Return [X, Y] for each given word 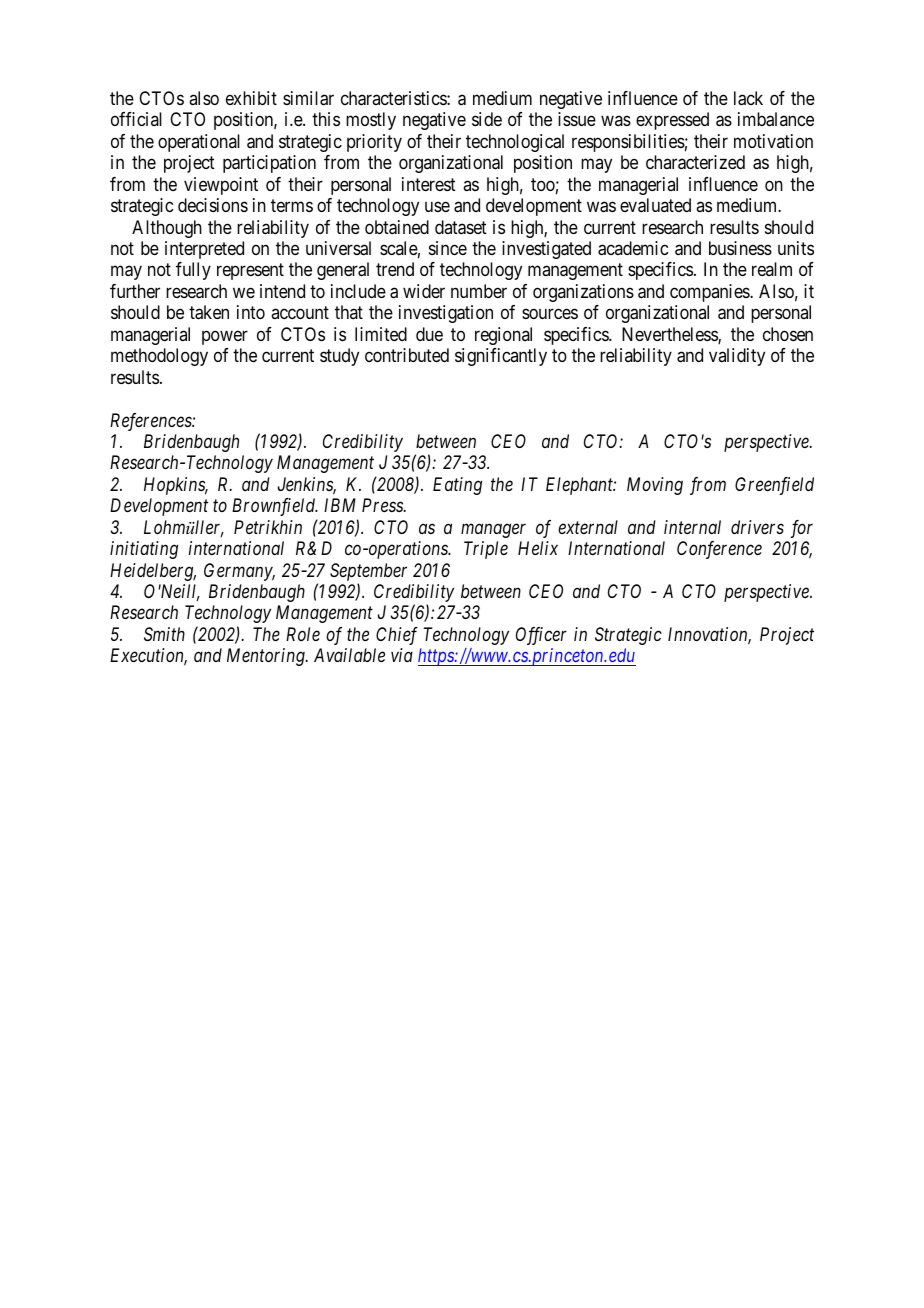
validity [737, 357]
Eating [457, 486]
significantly [501, 357]
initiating [144, 550]
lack [748, 98]
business [740, 248]
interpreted [204, 250]
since [448, 248]
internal [692, 527]
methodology [159, 357]
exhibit [251, 98]
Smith [164, 634]
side [487, 119]
